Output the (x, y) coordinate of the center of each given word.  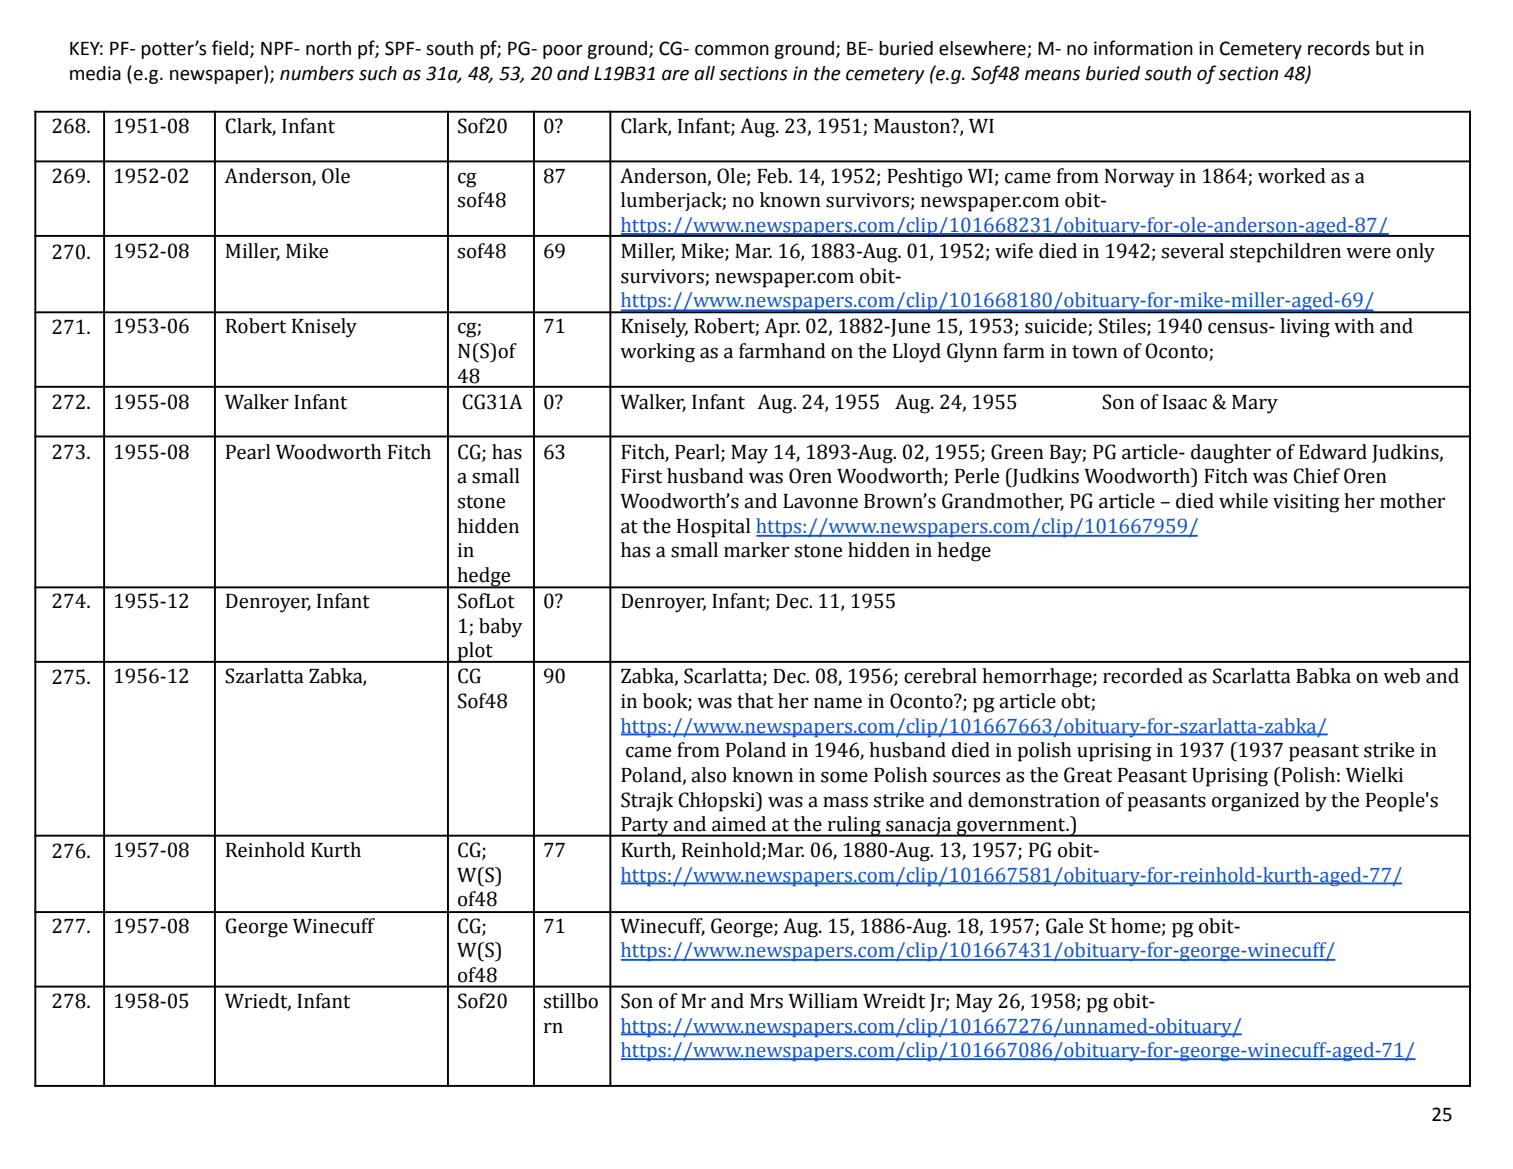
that (755, 701)
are (675, 75)
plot (475, 652)
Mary (1255, 404)
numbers (317, 73)
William (823, 1001)
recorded (1143, 676)
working (657, 353)
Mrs (766, 1001)
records (1339, 48)
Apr (782, 328)
